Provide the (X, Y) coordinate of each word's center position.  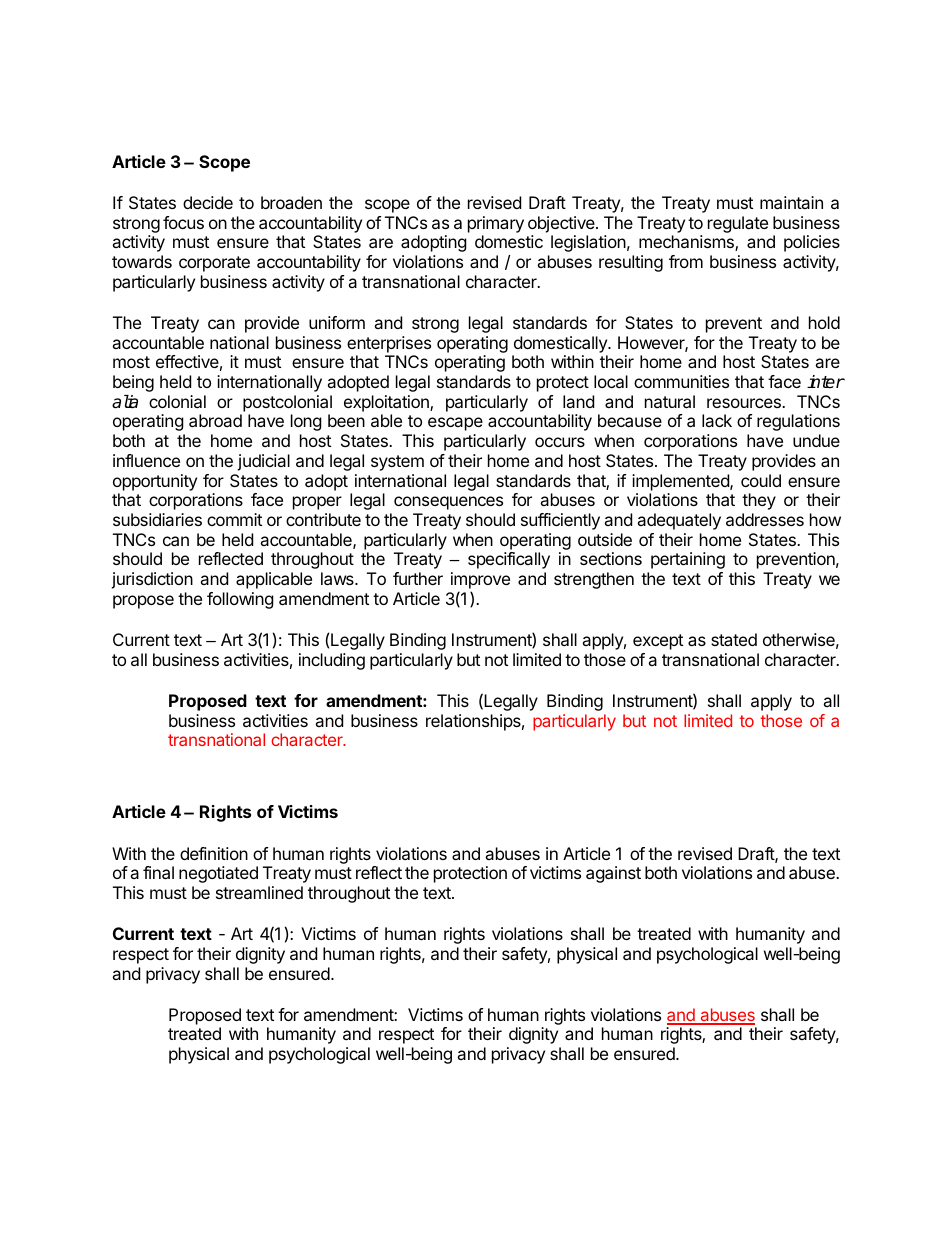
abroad (215, 420)
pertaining (688, 560)
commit (234, 519)
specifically (509, 560)
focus (183, 222)
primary (496, 224)
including (332, 661)
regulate (738, 224)
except (658, 642)
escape (455, 424)
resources (745, 403)
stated (734, 639)
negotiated (218, 874)
